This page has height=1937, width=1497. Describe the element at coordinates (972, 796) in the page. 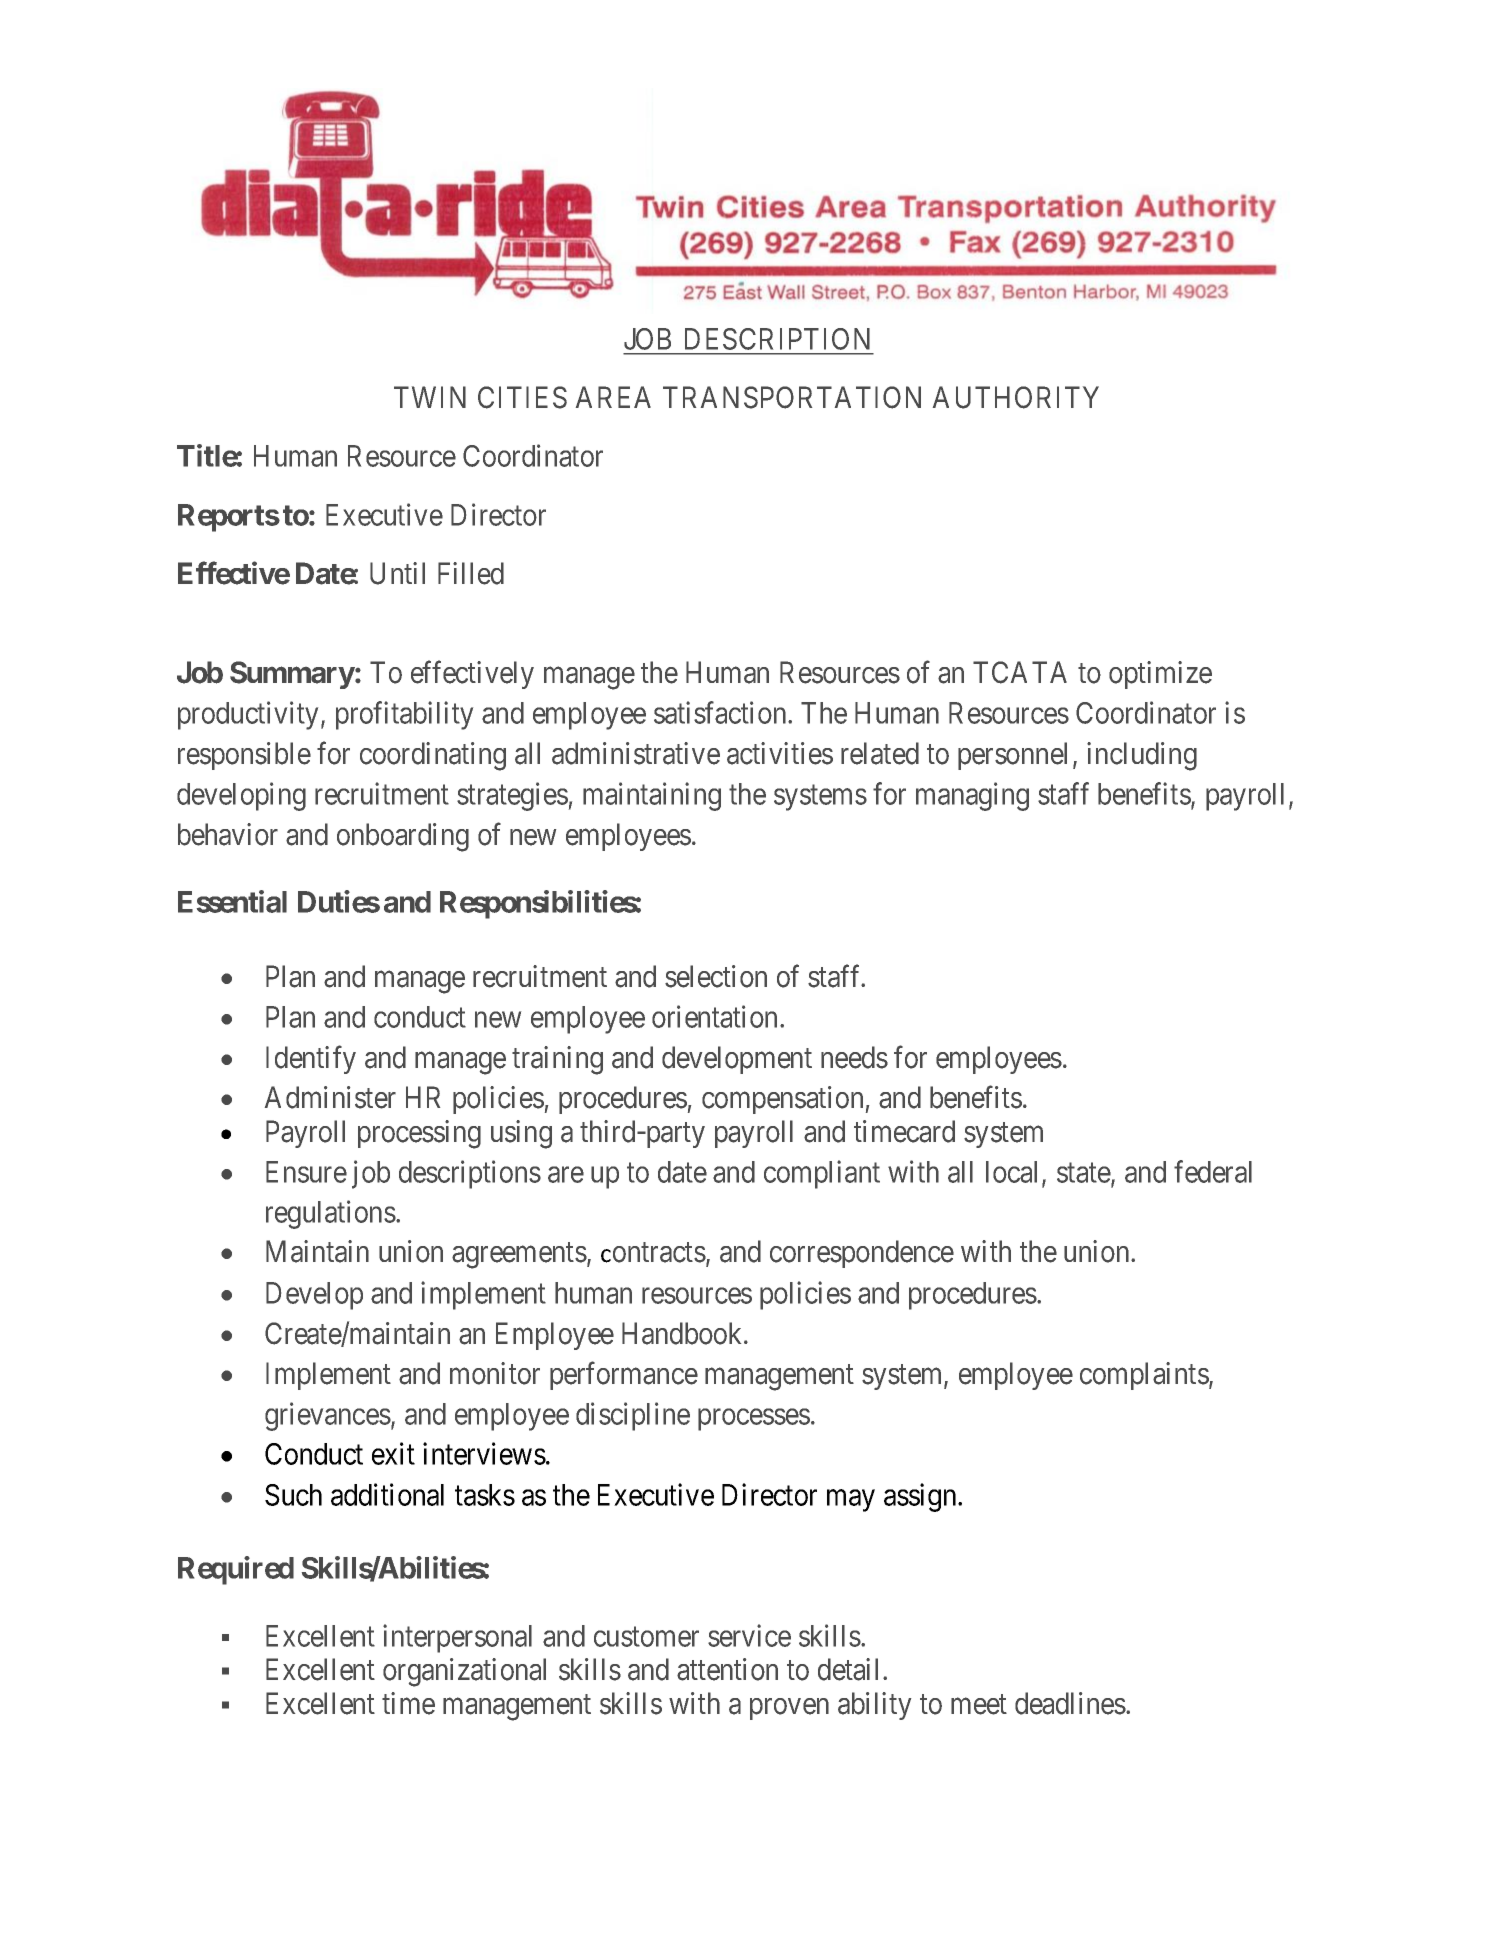

I see `managing` at that location.
